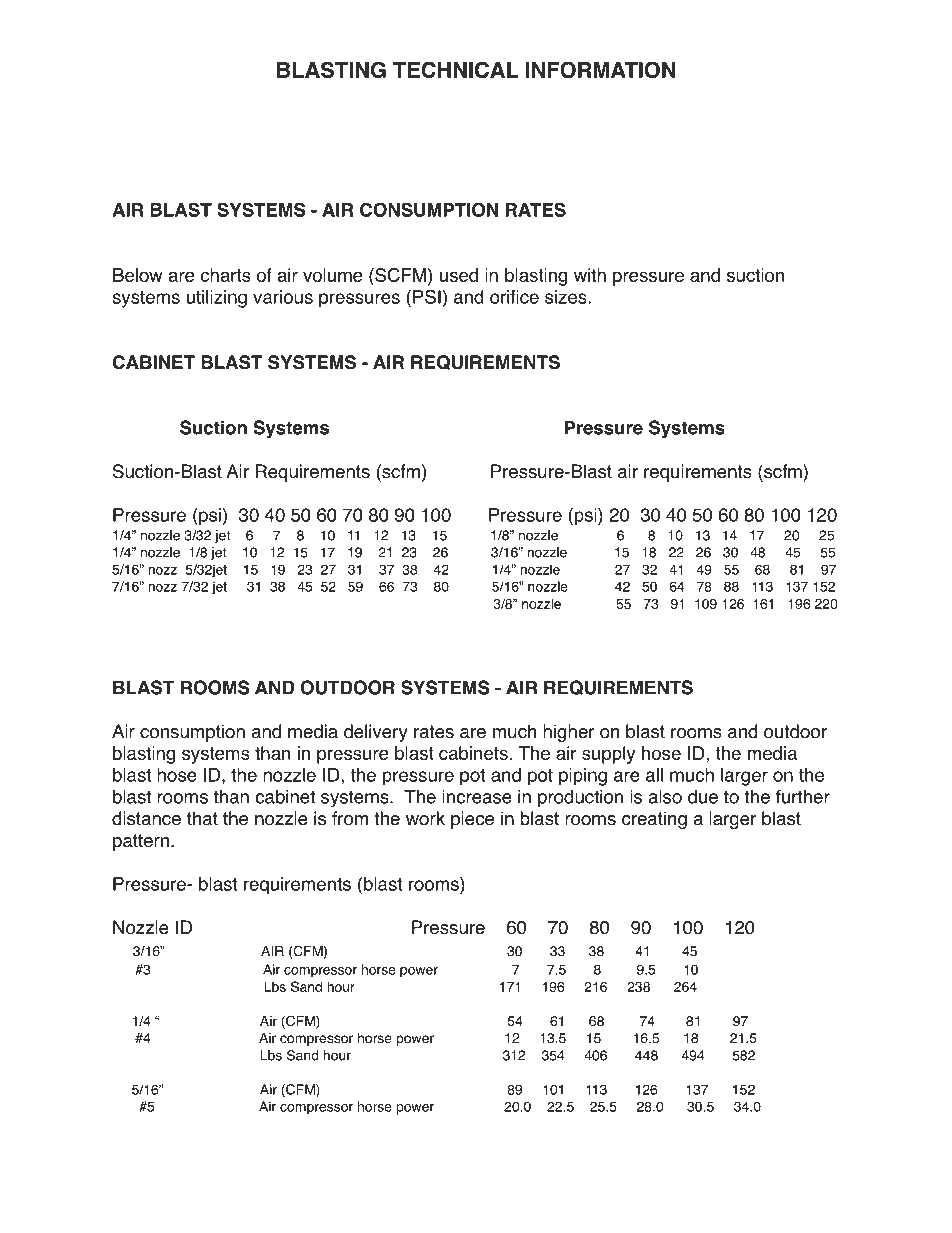  I want to click on INFORMATION, so click(600, 69).
